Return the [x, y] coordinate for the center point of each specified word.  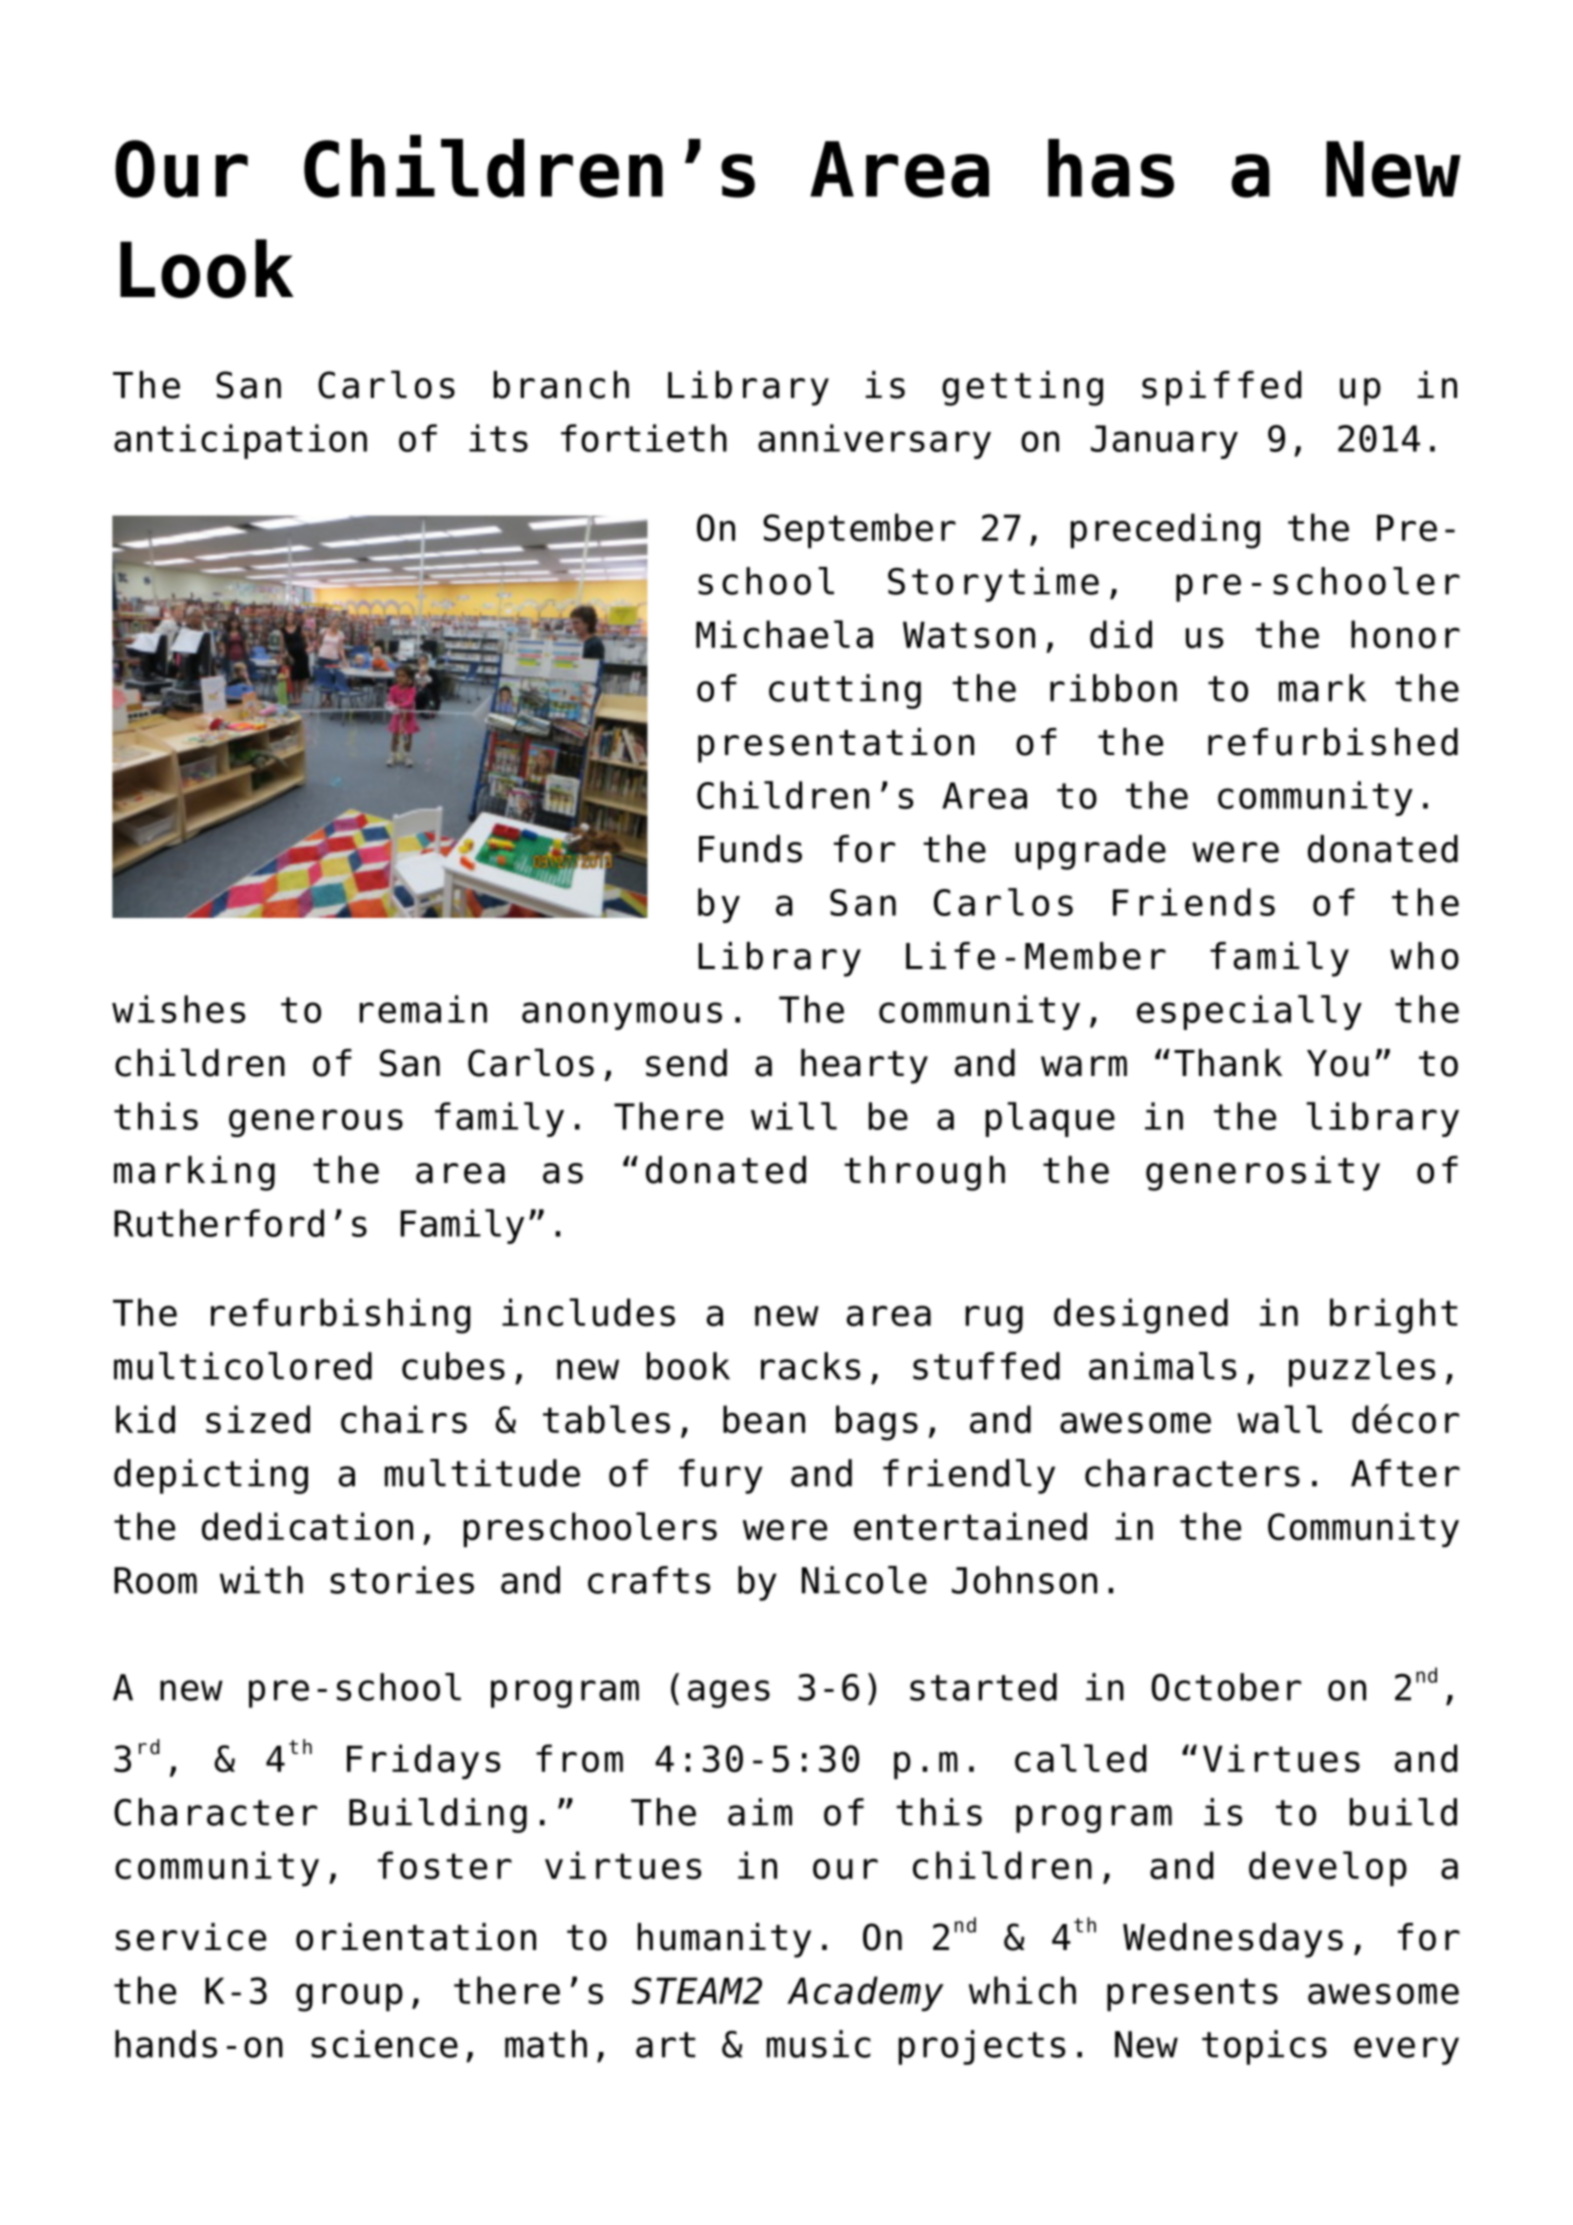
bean [764, 1419]
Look [207, 268]
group [349, 1997]
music [819, 2044]
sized [258, 1419]
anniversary [874, 441]
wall [1279, 1419]
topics [1264, 2047]
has [1111, 168]
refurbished [1333, 742]
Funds [750, 849]
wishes [178, 1009]
